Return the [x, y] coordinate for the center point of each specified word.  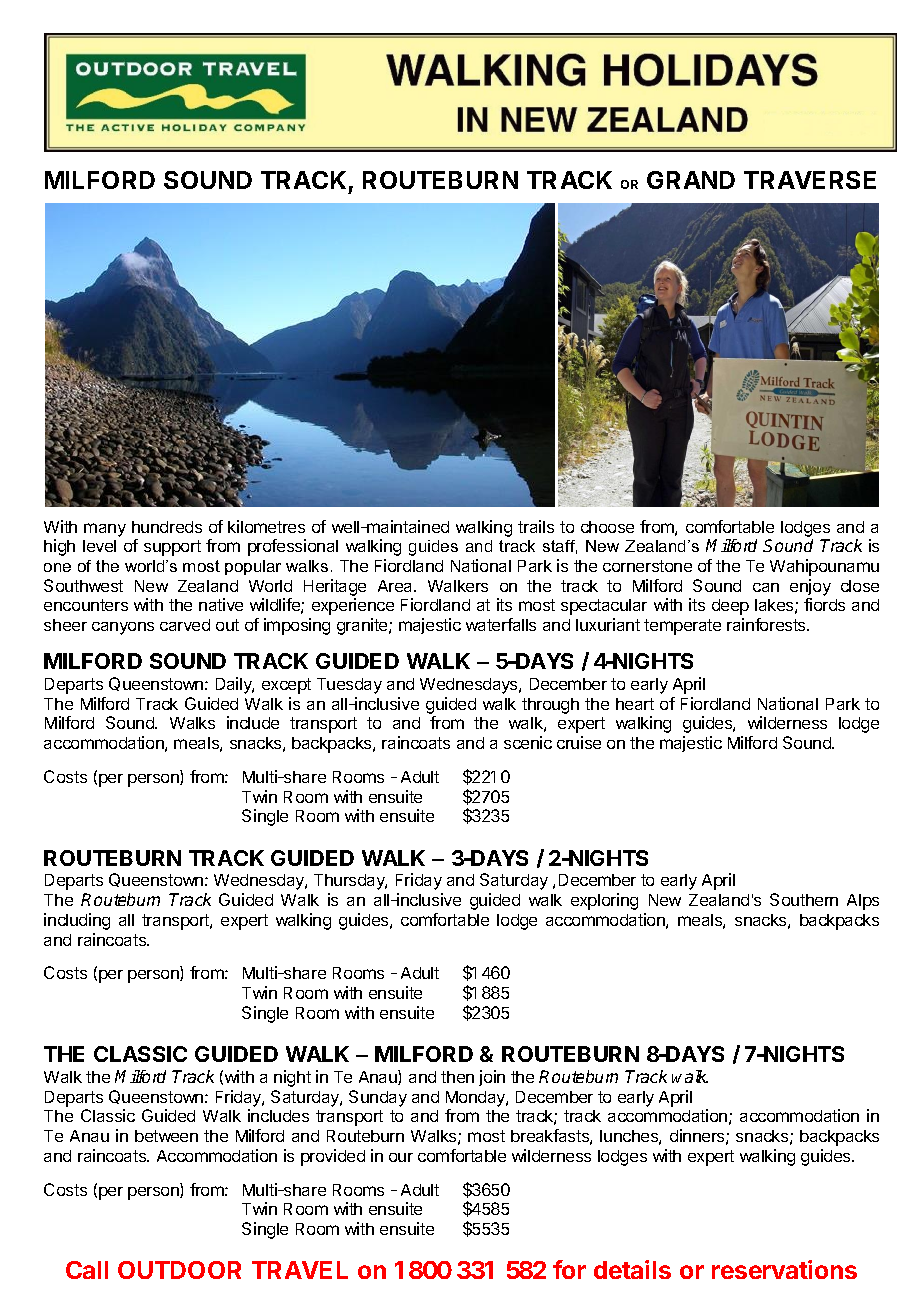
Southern [804, 899]
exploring [604, 901]
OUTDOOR [179, 1270]
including [77, 921]
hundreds [167, 527]
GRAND [691, 180]
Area [396, 586]
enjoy [810, 587]
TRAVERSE [810, 180]
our [401, 1157]
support [172, 548]
